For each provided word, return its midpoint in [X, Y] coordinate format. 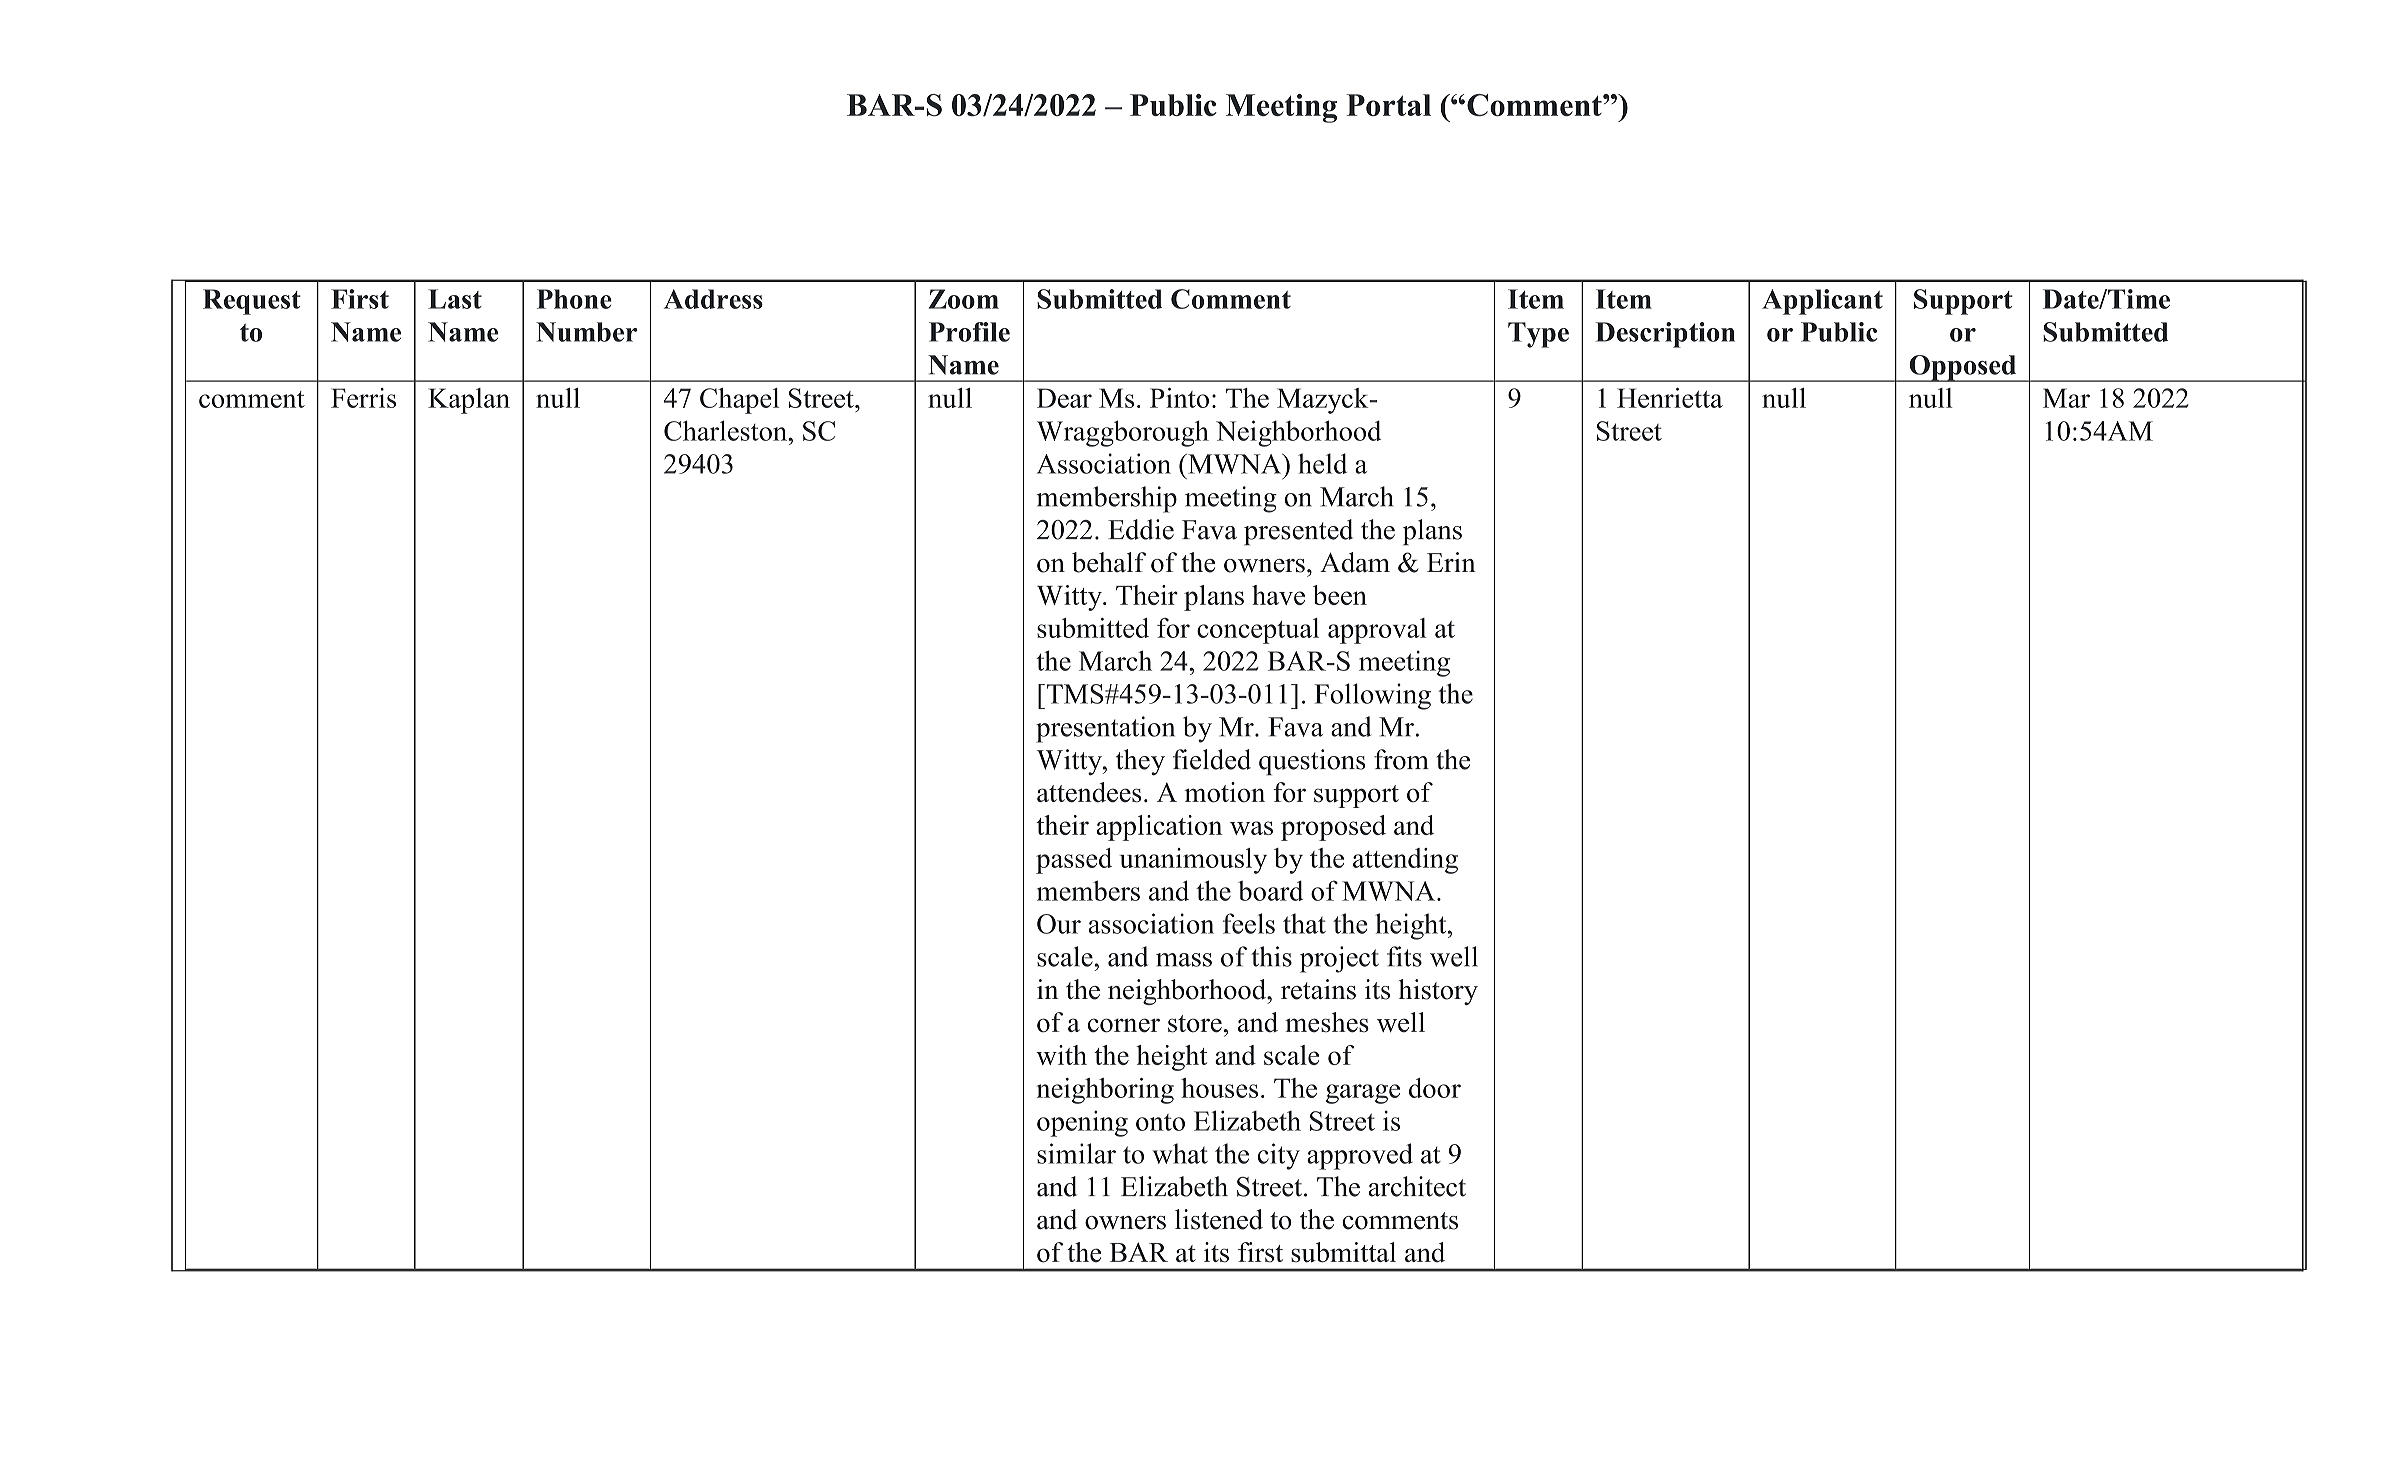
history [1438, 992]
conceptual [1258, 631]
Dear [1064, 398]
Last [455, 299]
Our [1059, 924]
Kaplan [469, 401]
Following [1372, 696]
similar [1076, 1153]
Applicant [1822, 302]
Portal [1388, 105]
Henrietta [1670, 398]
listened [1219, 1219]
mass [1184, 960]
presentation [1105, 729]
